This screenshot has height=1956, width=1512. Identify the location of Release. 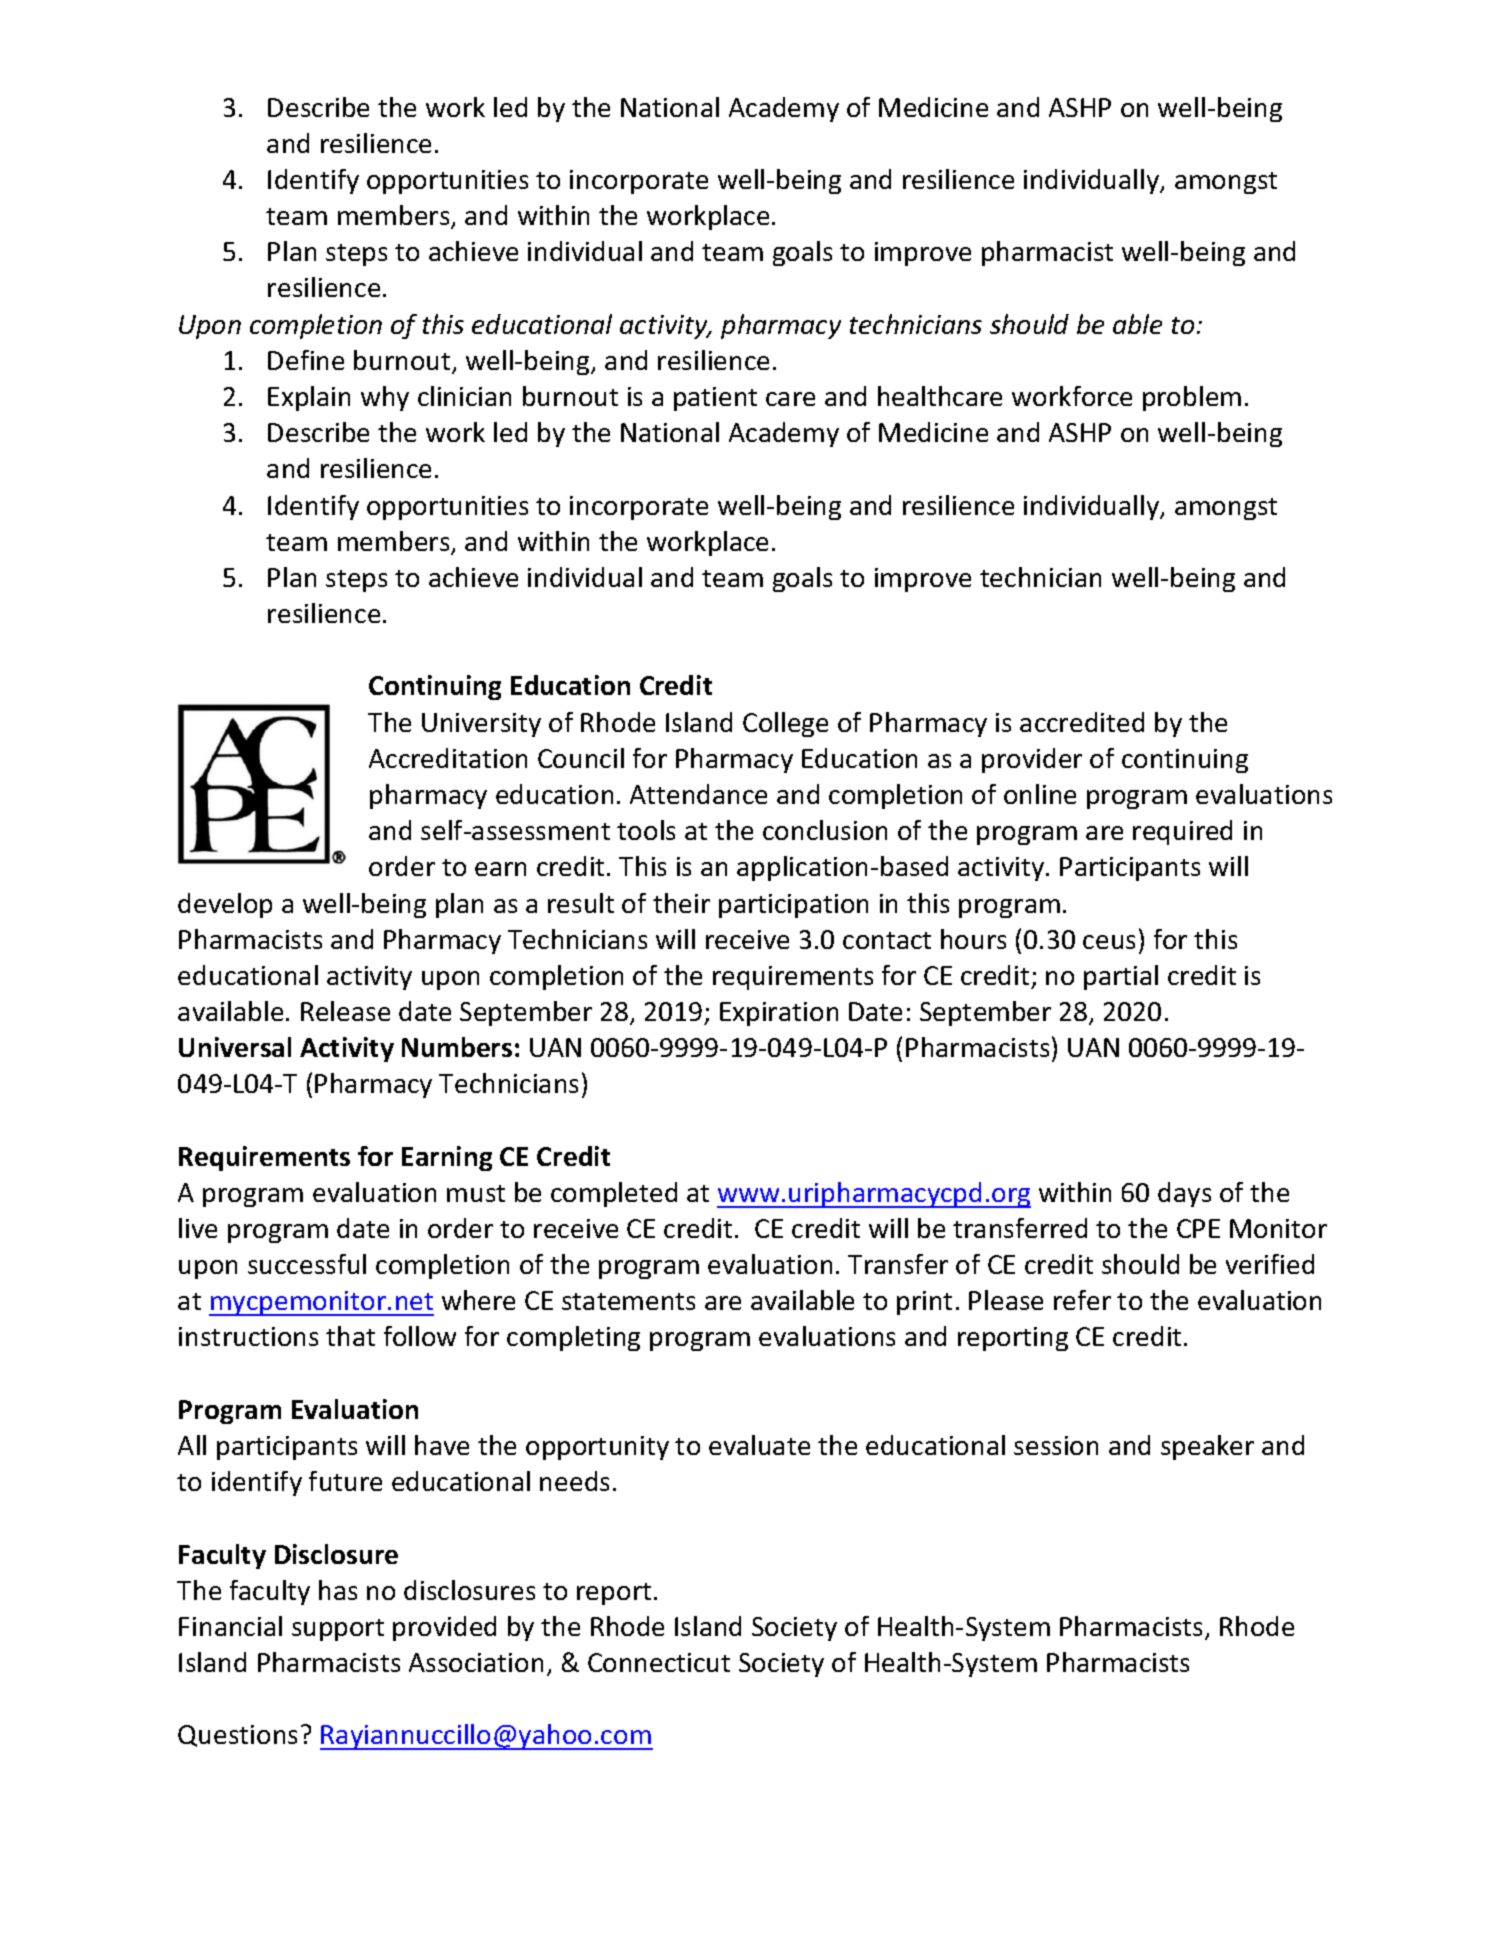
(345, 1011).
